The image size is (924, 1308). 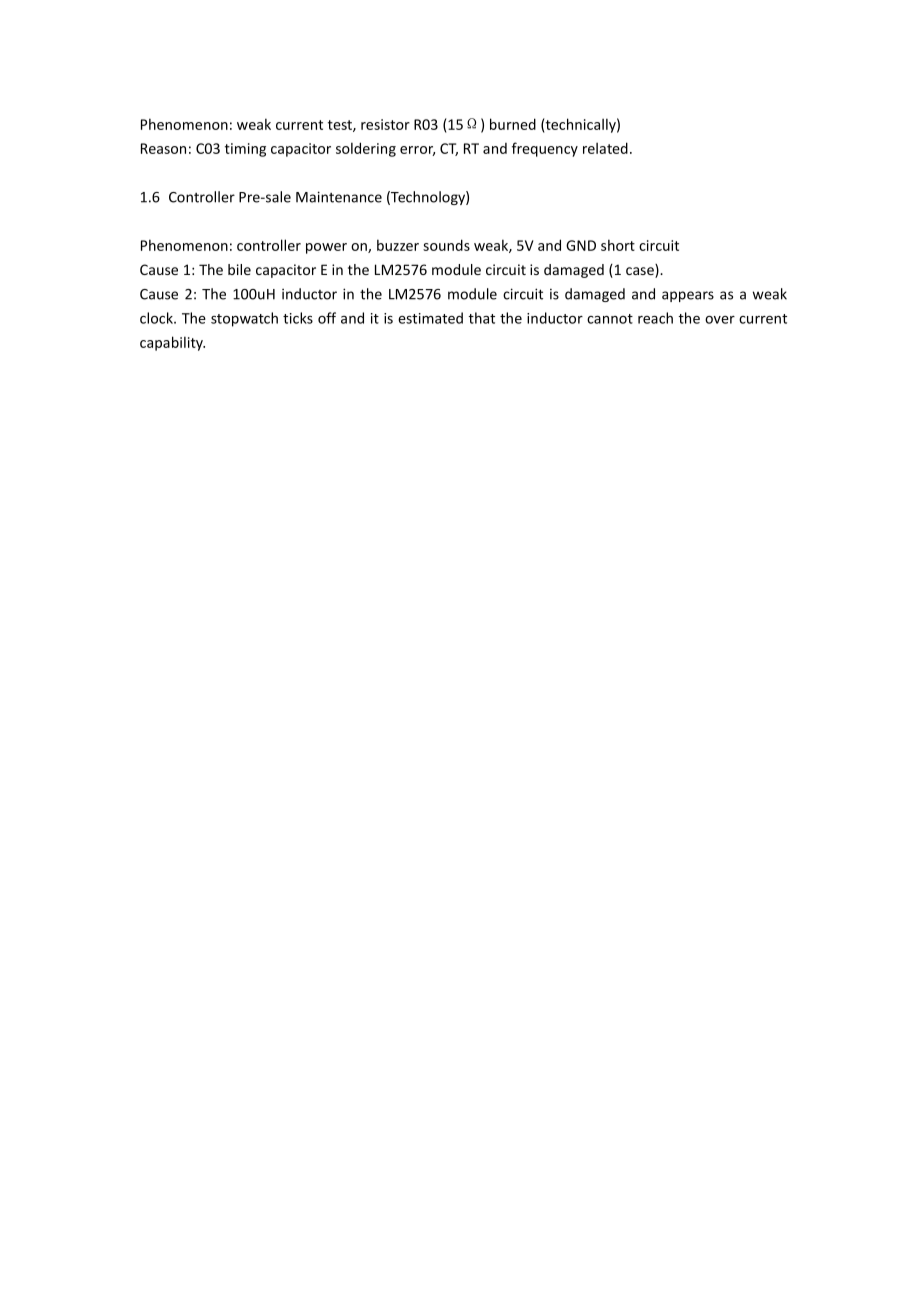 I want to click on timing, so click(x=245, y=150).
